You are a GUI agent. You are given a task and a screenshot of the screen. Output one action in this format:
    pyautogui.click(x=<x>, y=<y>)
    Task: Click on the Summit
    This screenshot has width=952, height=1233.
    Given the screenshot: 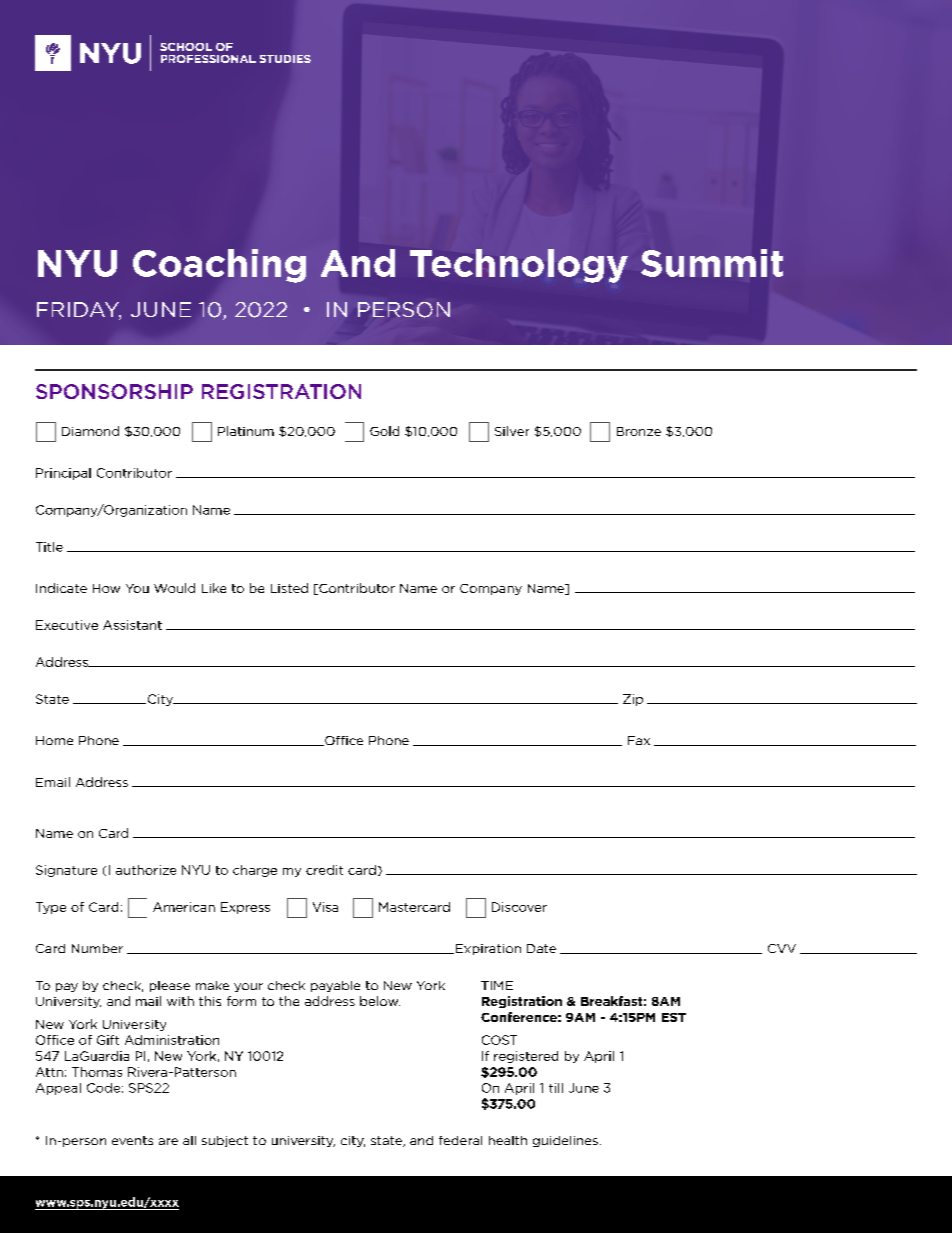 What is the action you would take?
    pyautogui.click(x=712, y=263)
